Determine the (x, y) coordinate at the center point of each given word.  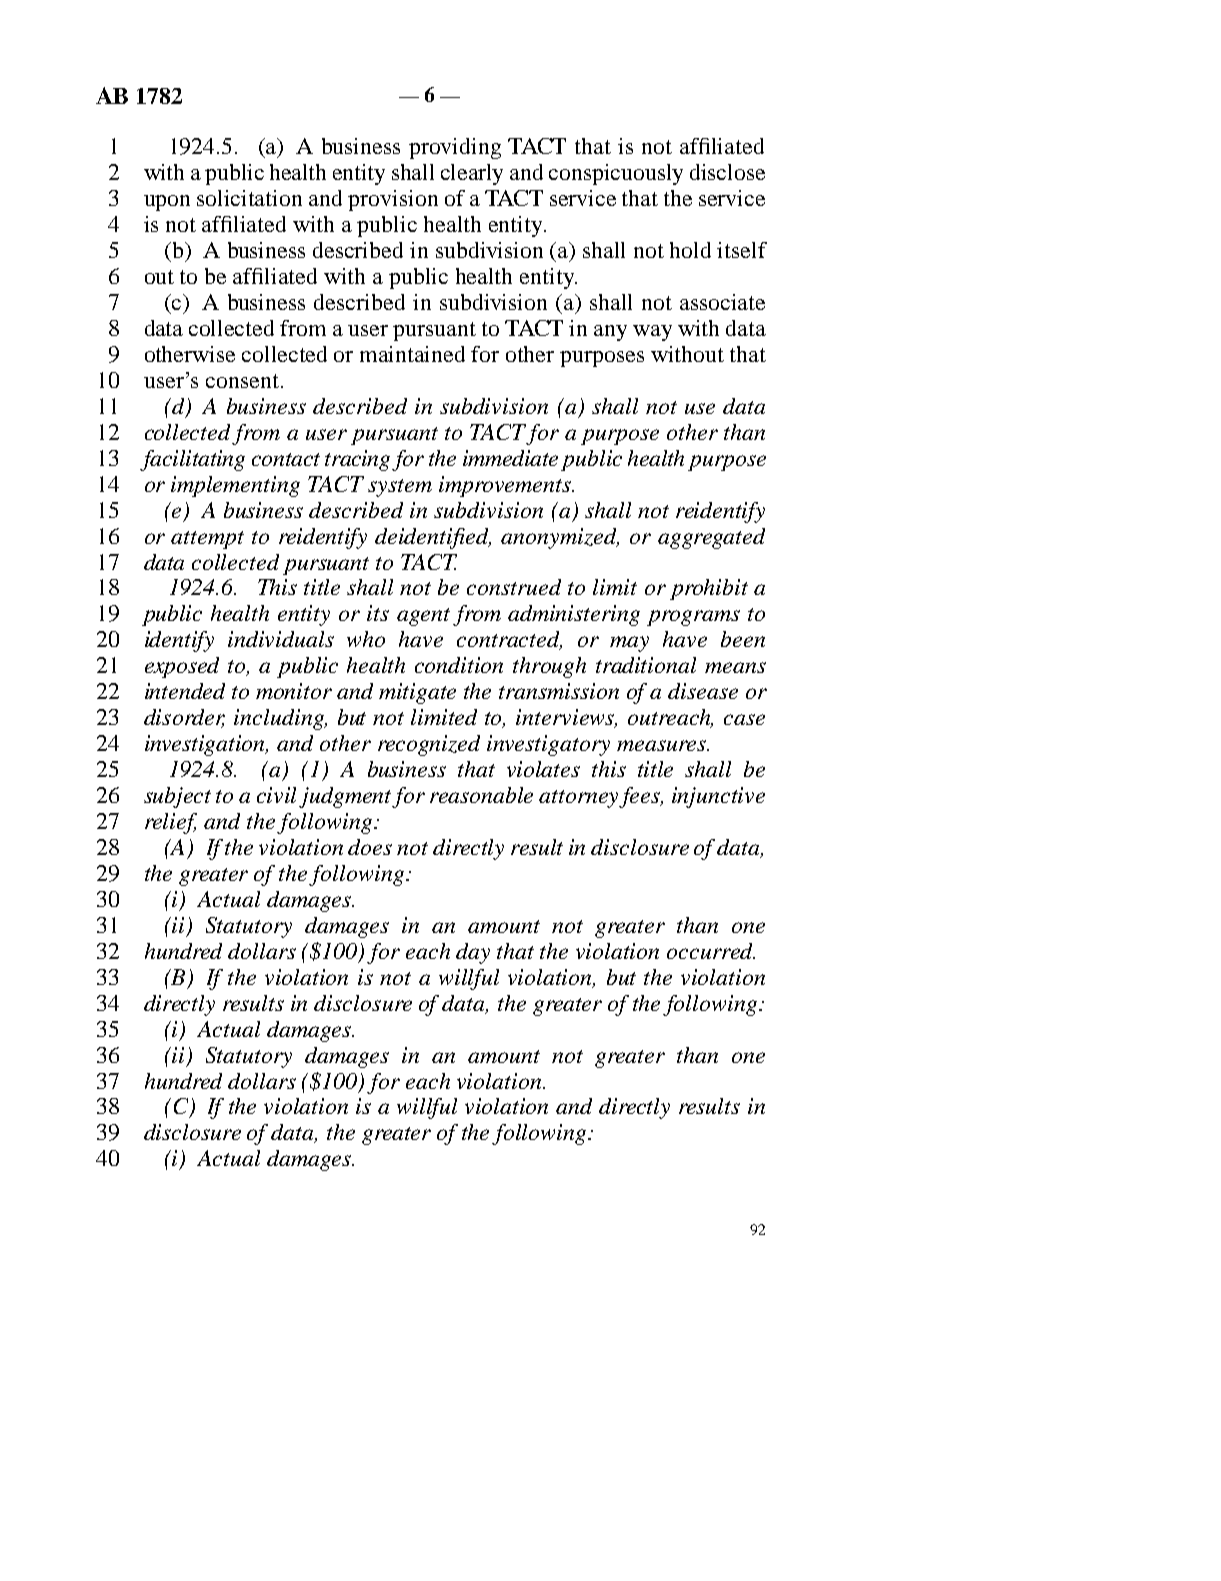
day (473, 953)
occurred (711, 951)
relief (171, 823)
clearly (472, 174)
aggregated (711, 538)
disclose (727, 172)
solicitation (249, 198)
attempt (207, 540)
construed (514, 587)
